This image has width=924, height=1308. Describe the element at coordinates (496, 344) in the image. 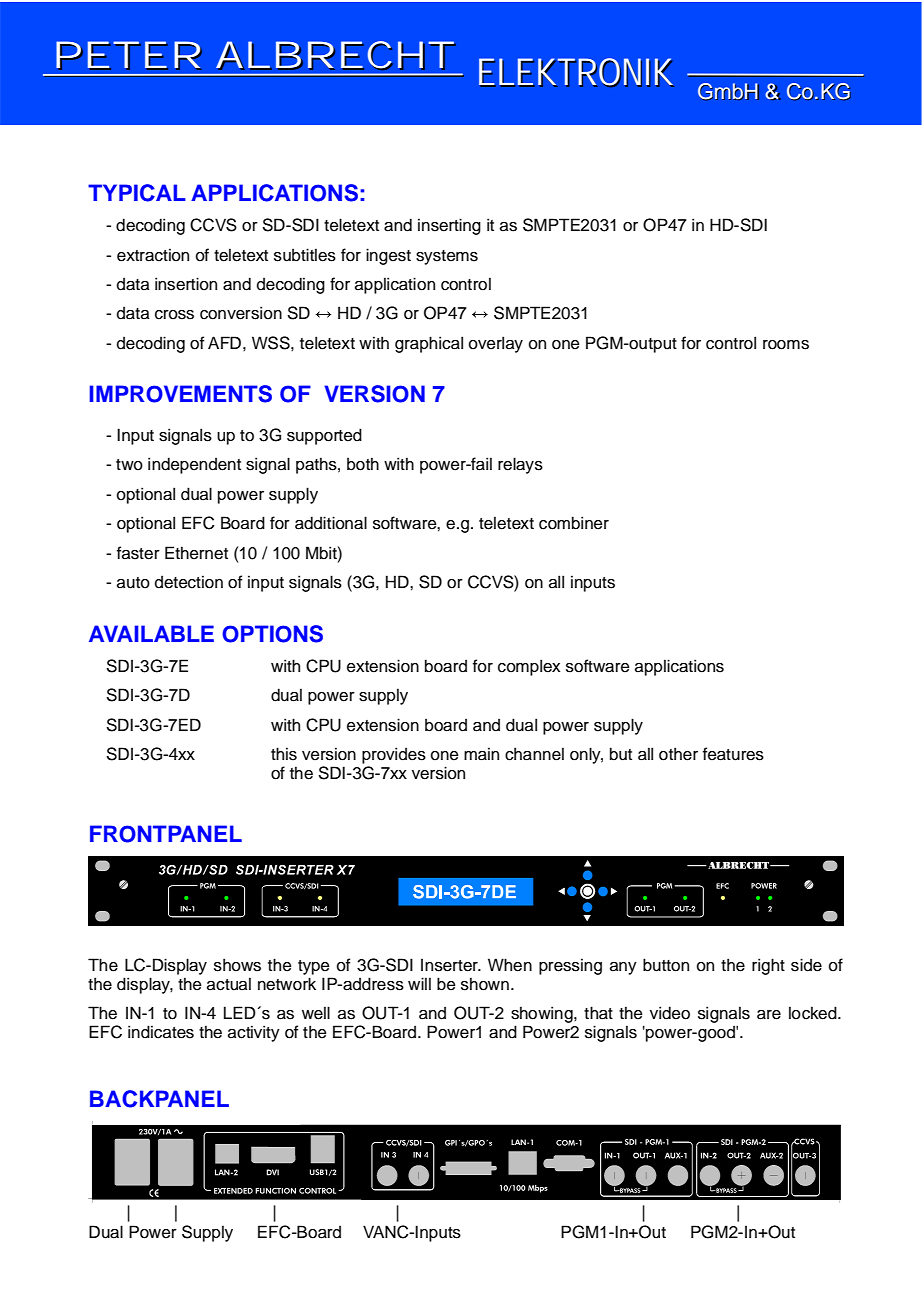

I see `overlay` at that location.
